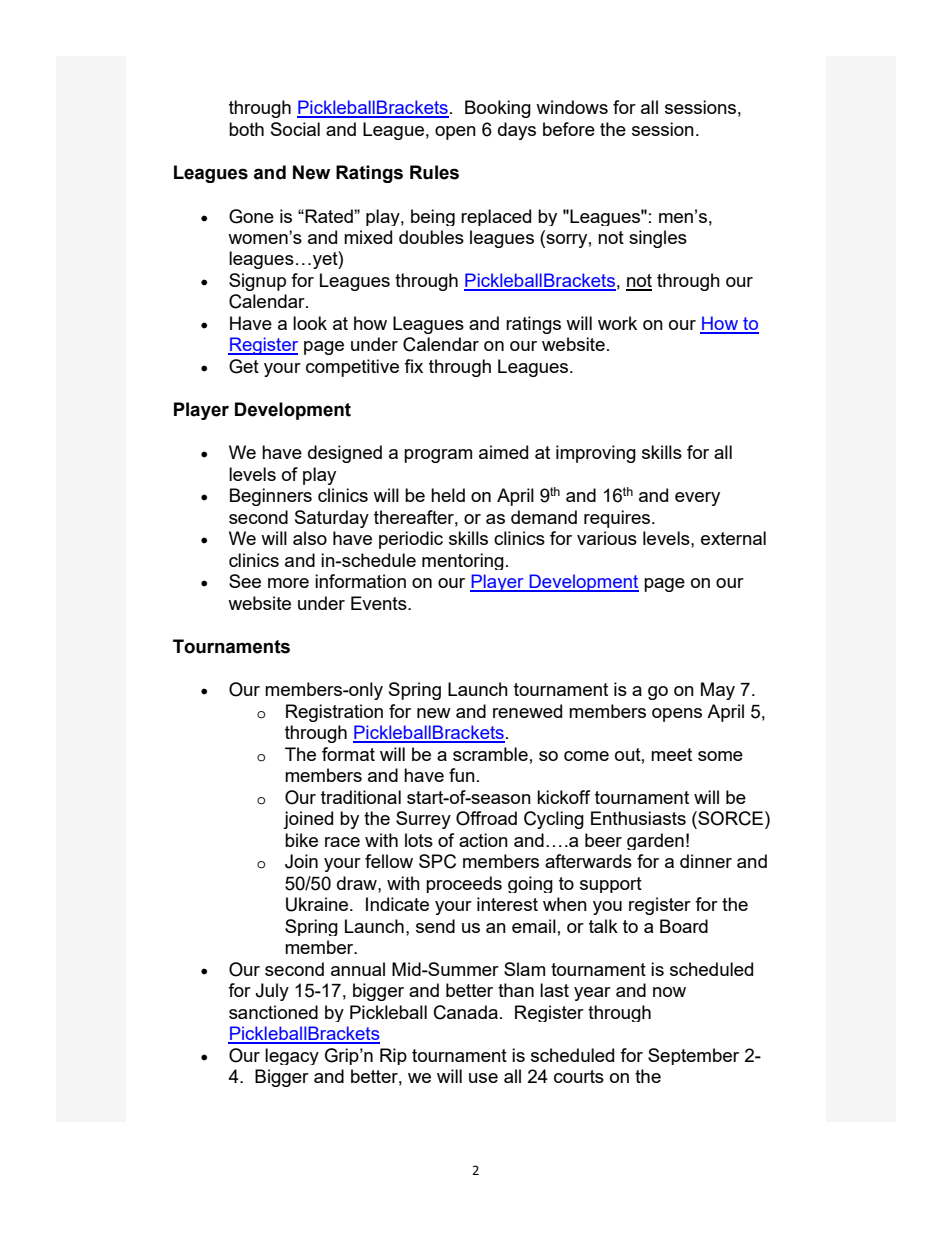  What do you see at coordinates (288, 583) in the document?
I see `more` at bounding box center [288, 583].
